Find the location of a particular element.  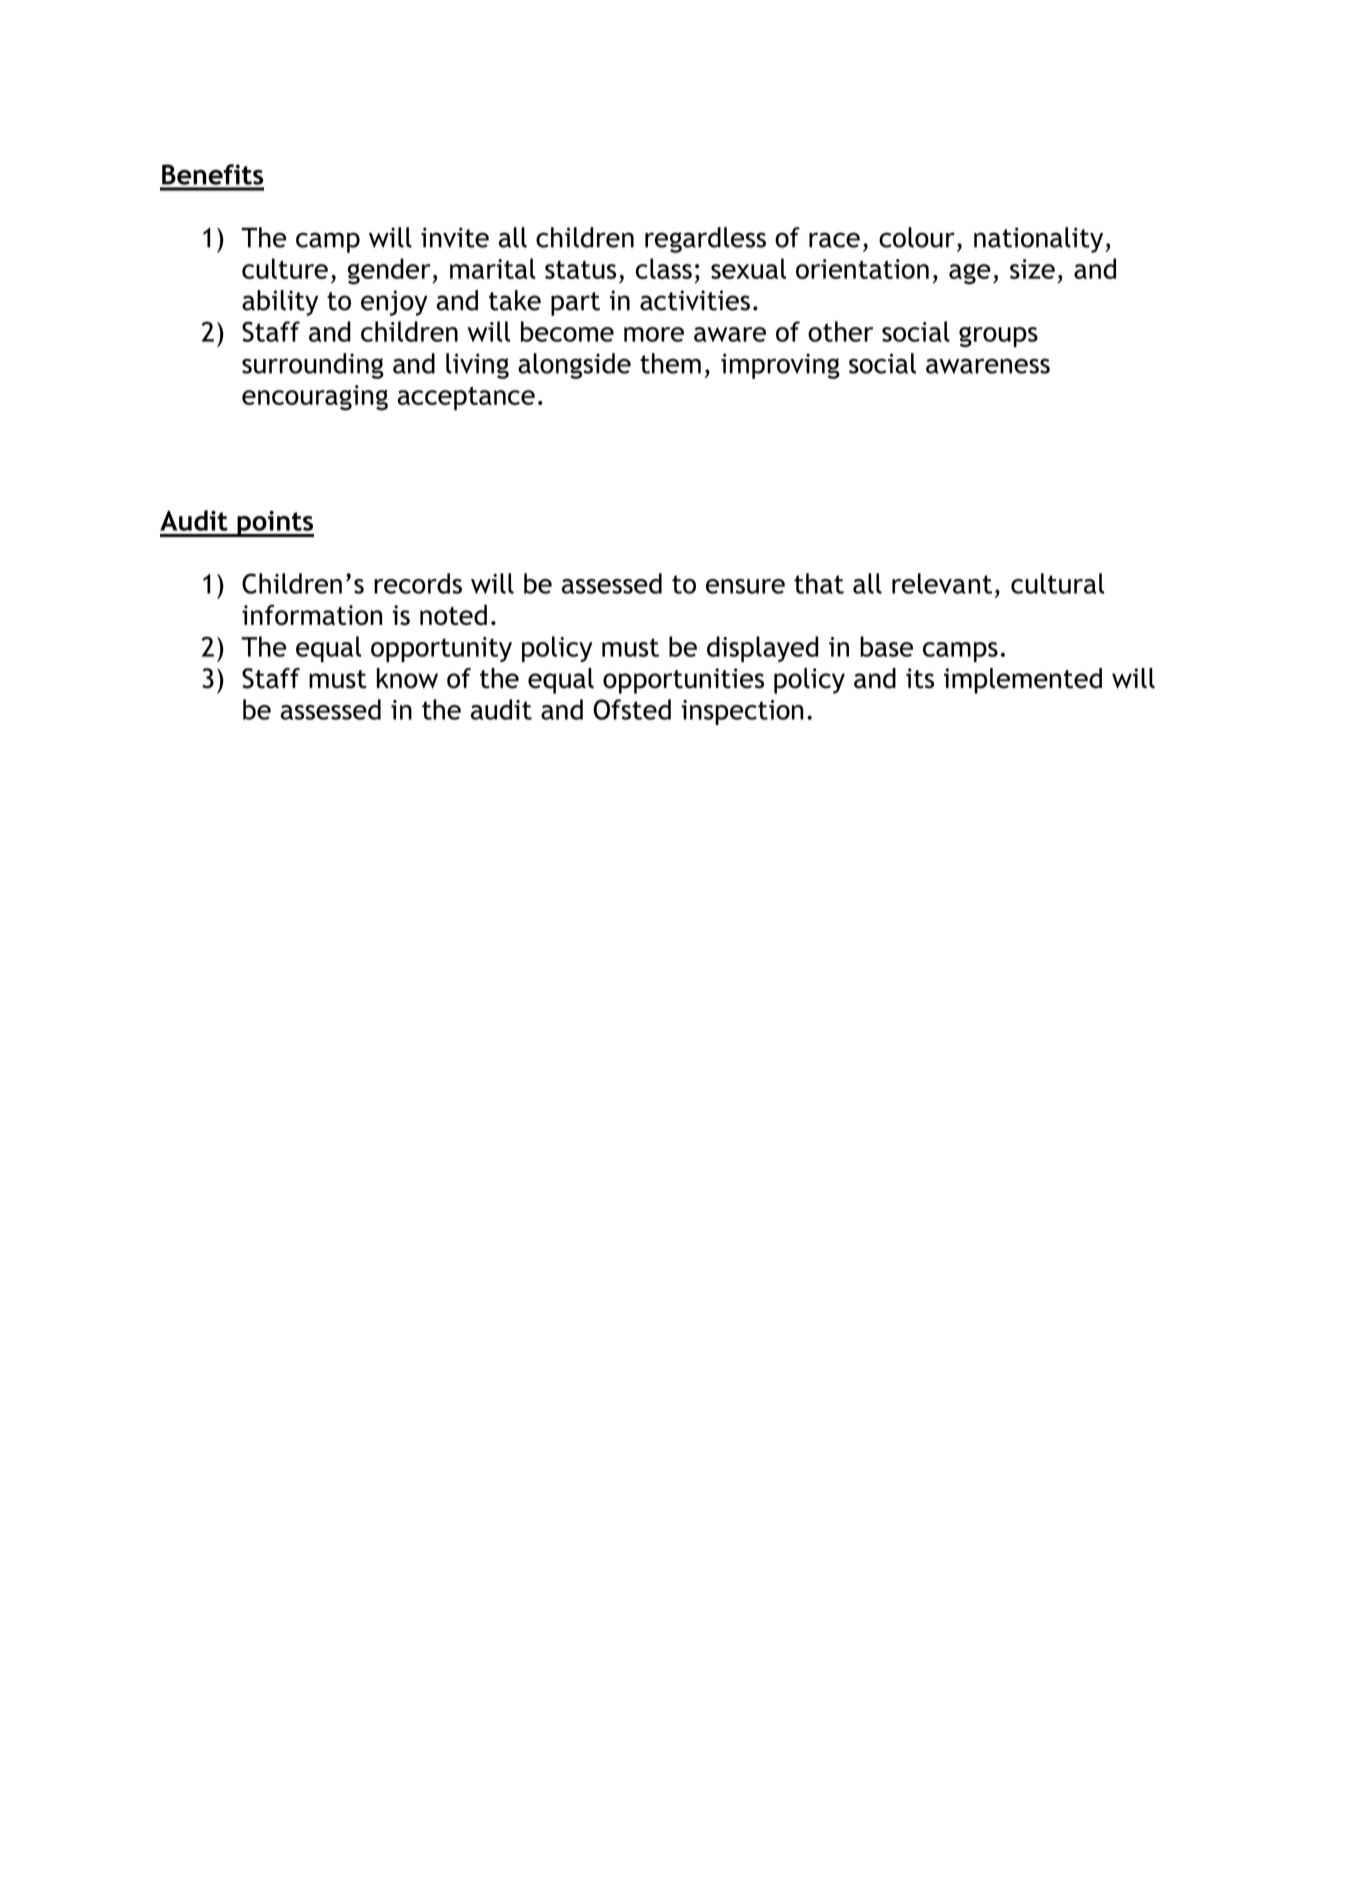

gender is located at coordinates (390, 271).
